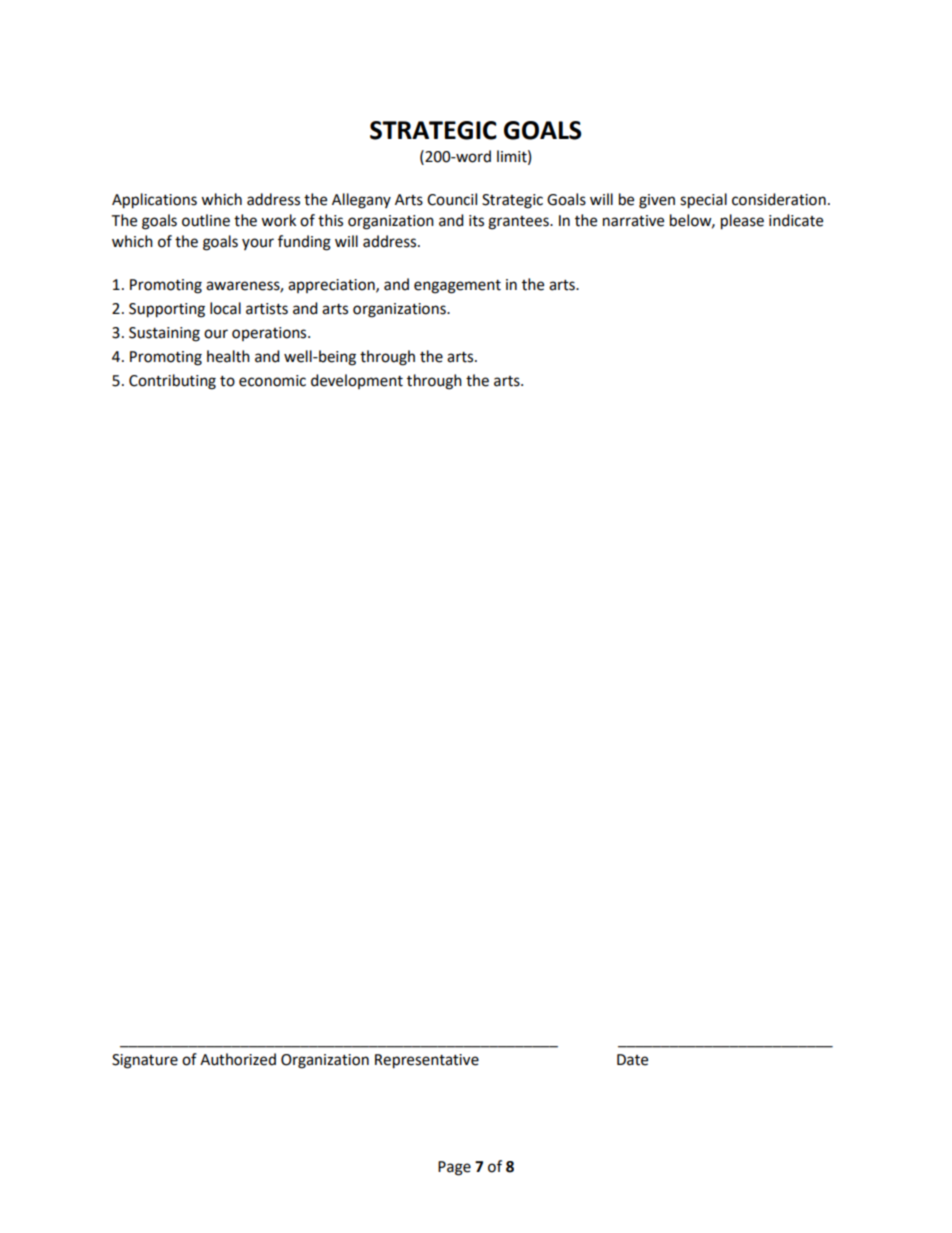 The image size is (952, 1233). I want to click on economic, so click(272, 381).
